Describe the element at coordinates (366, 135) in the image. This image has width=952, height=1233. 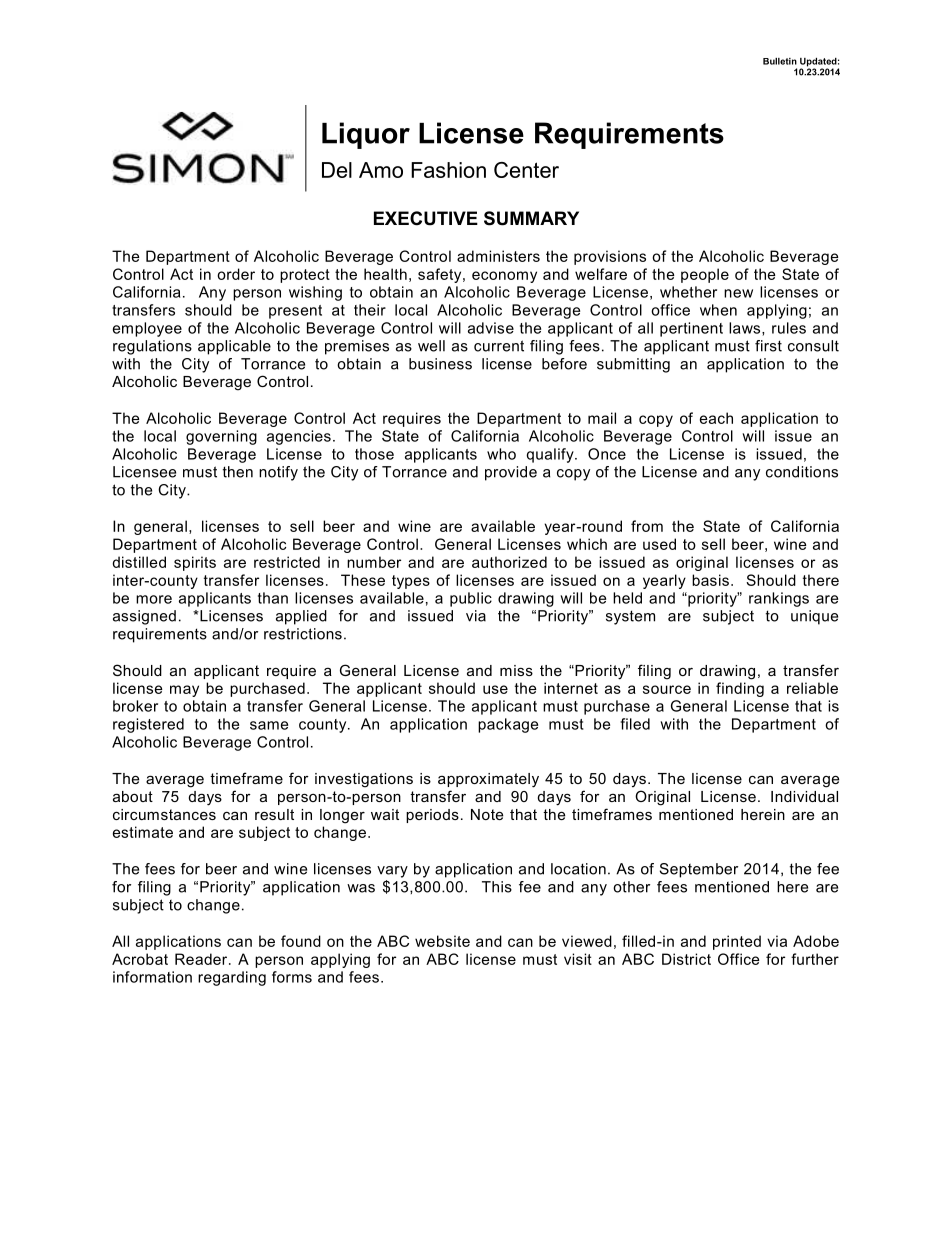
I see `Liquor` at that location.
